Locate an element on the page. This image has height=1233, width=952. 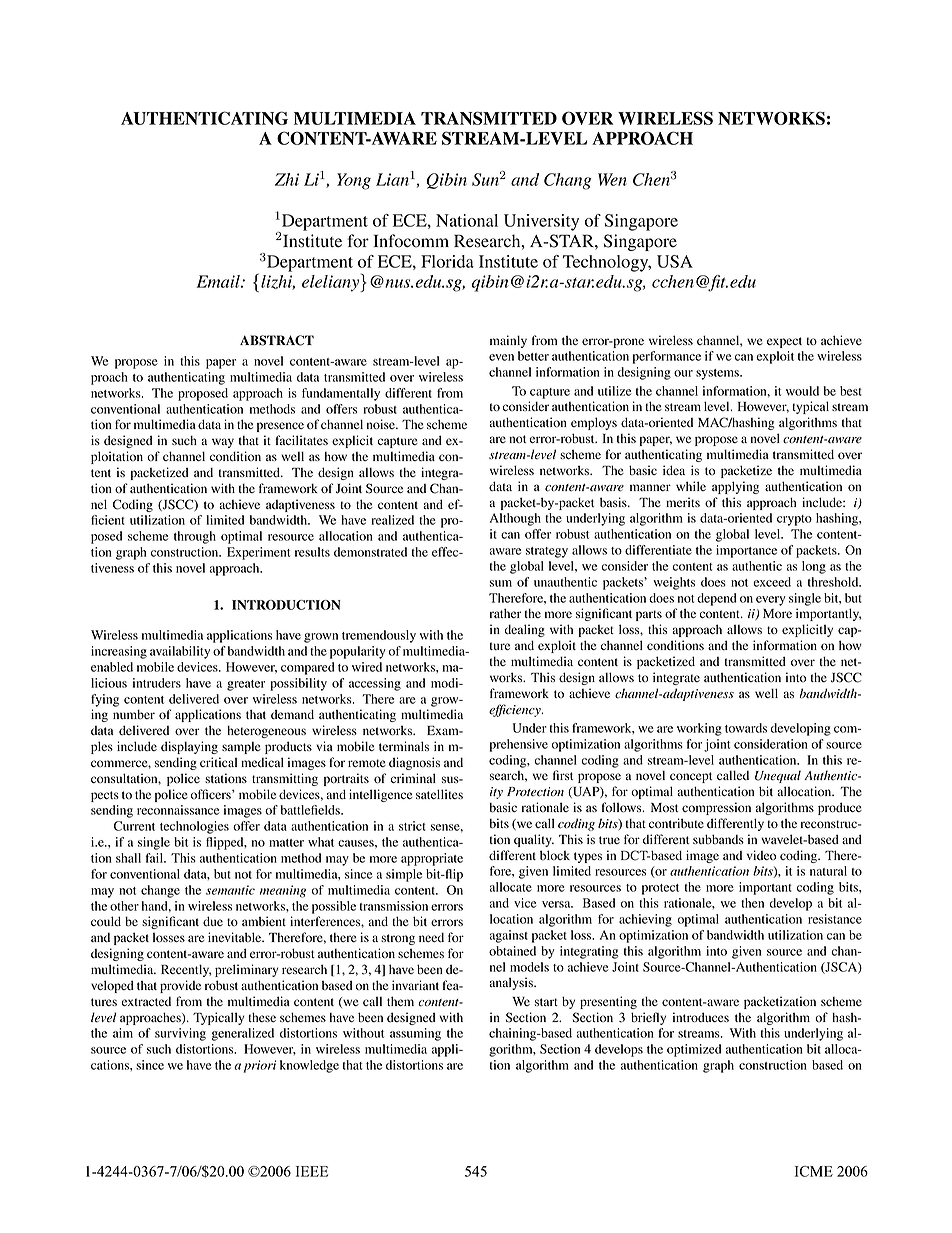
assuming is located at coordinates (415, 1034).
